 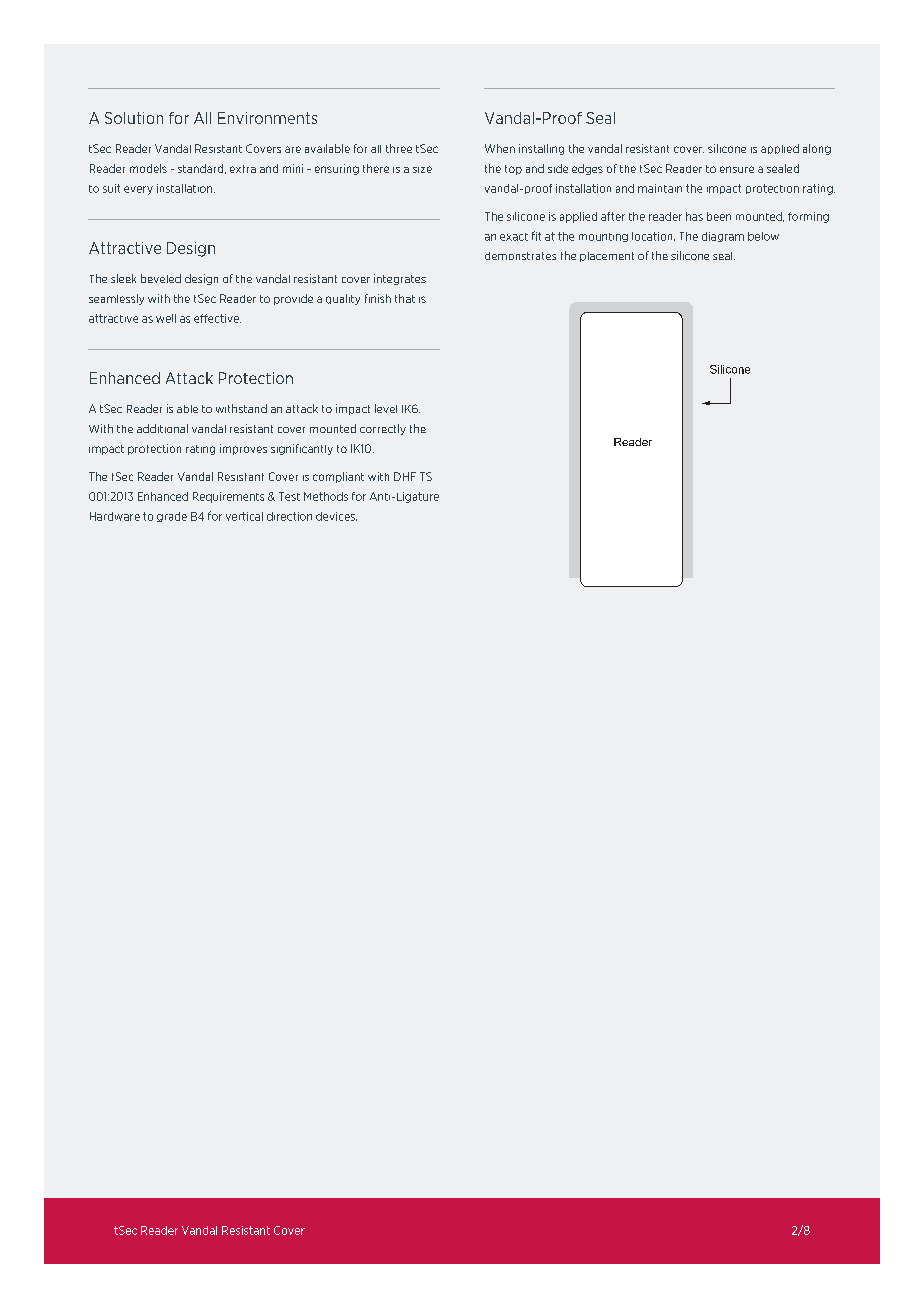 I want to click on effective, so click(x=217, y=318).
